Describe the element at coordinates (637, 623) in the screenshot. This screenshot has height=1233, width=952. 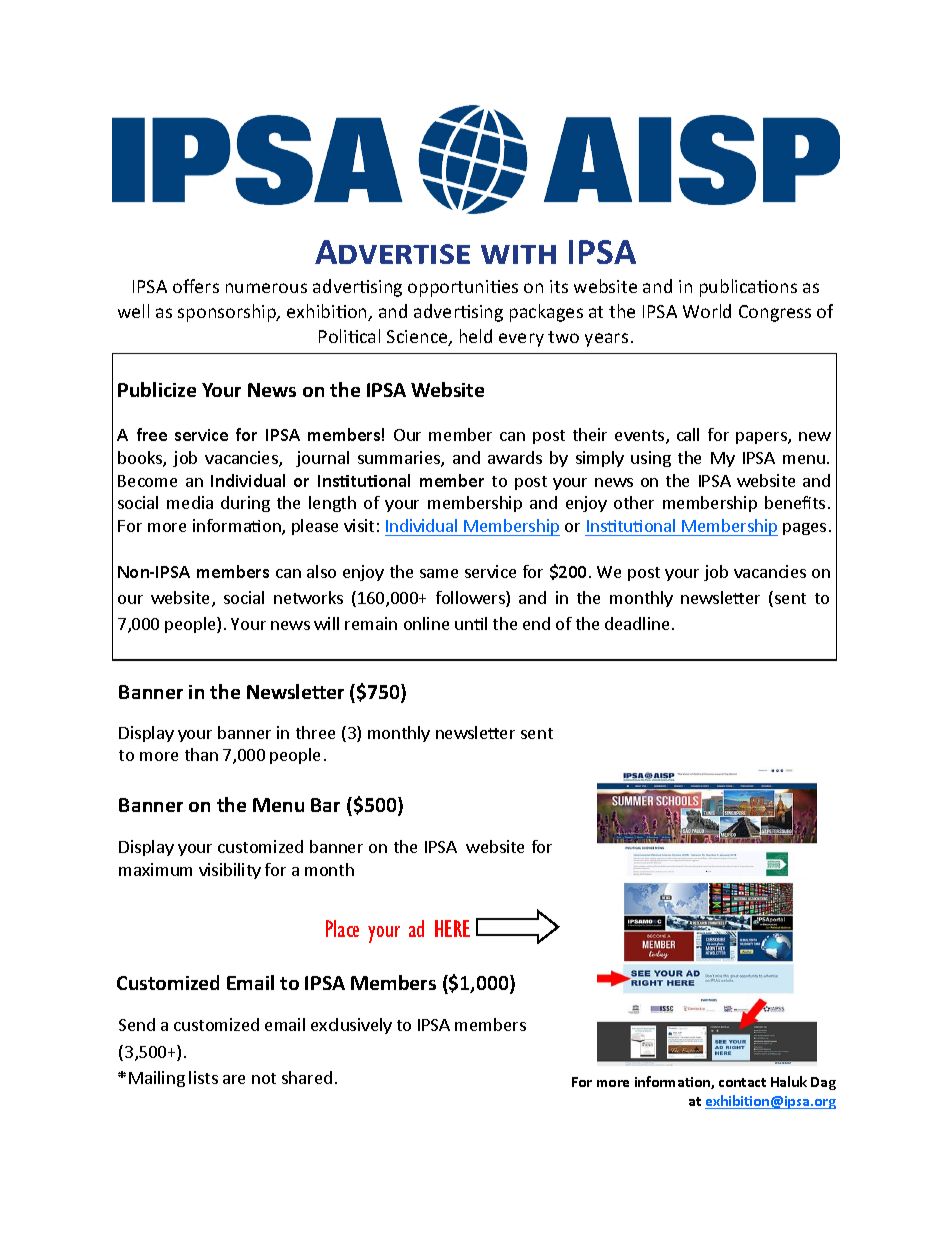
I see `deadline` at that location.
